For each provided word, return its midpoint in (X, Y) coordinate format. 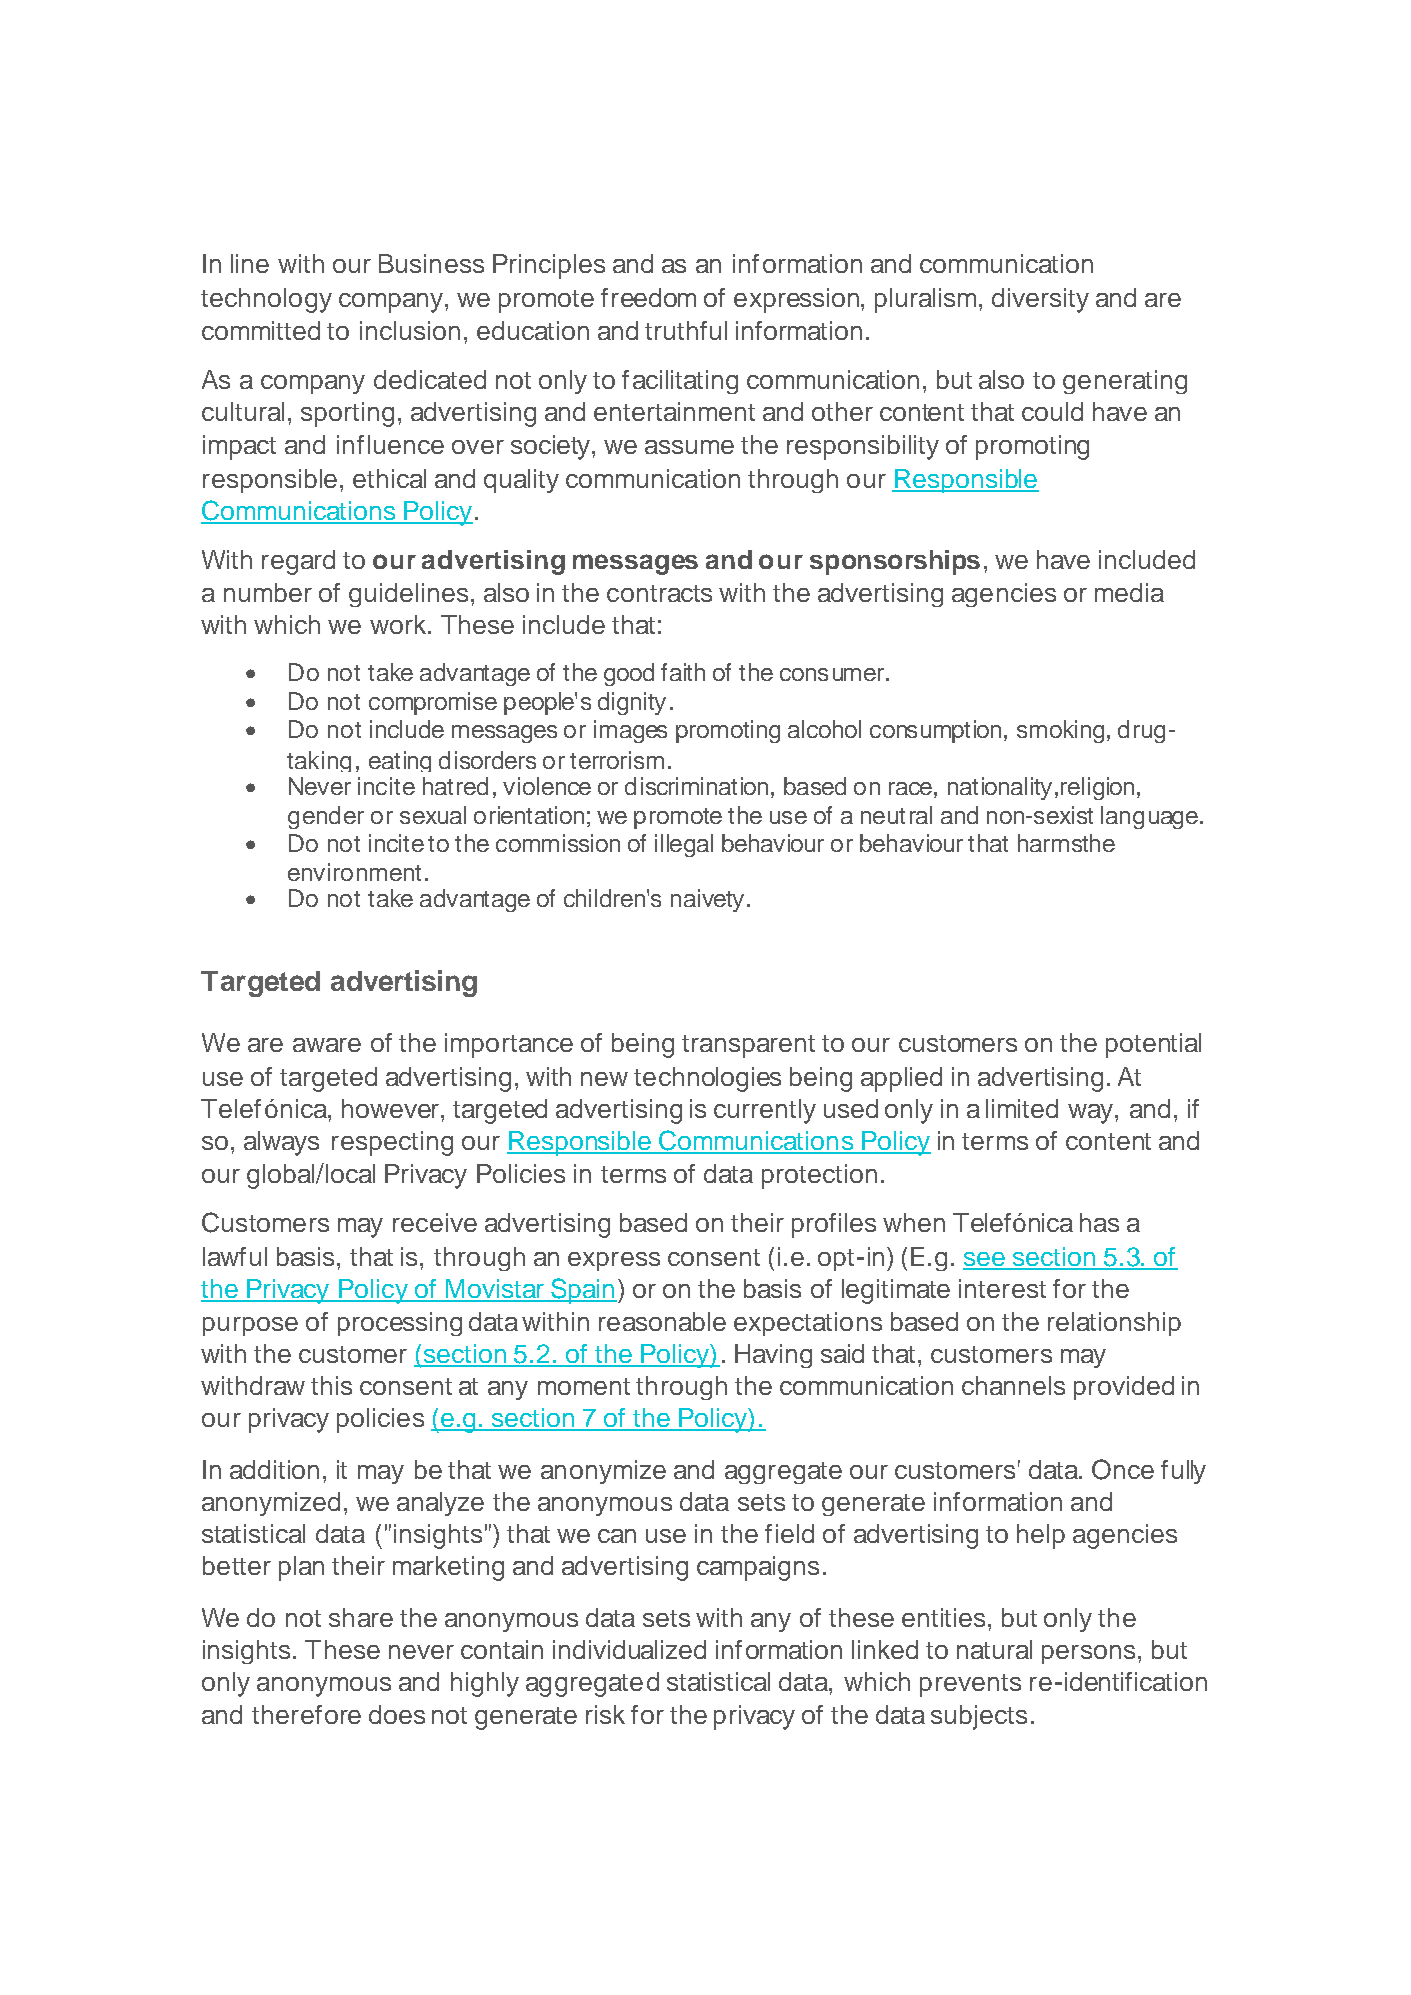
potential (1153, 1045)
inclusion (410, 330)
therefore (306, 1714)
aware (327, 1045)
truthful (686, 330)
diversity (1040, 300)
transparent (748, 1046)
